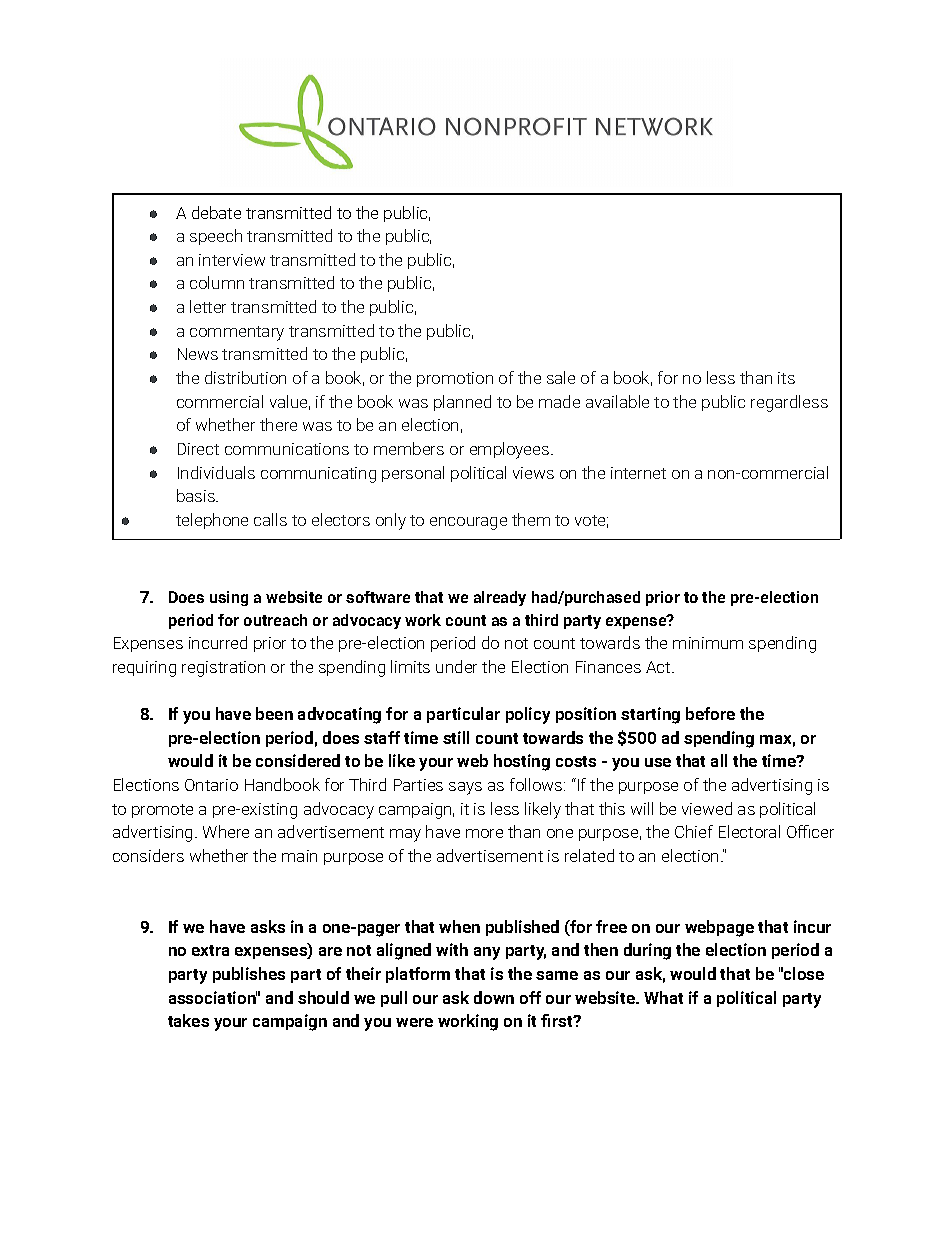 The width and height of the image is (952, 1233). What do you see at coordinates (229, 598) in the image?
I see `using` at bounding box center [229, 598].
